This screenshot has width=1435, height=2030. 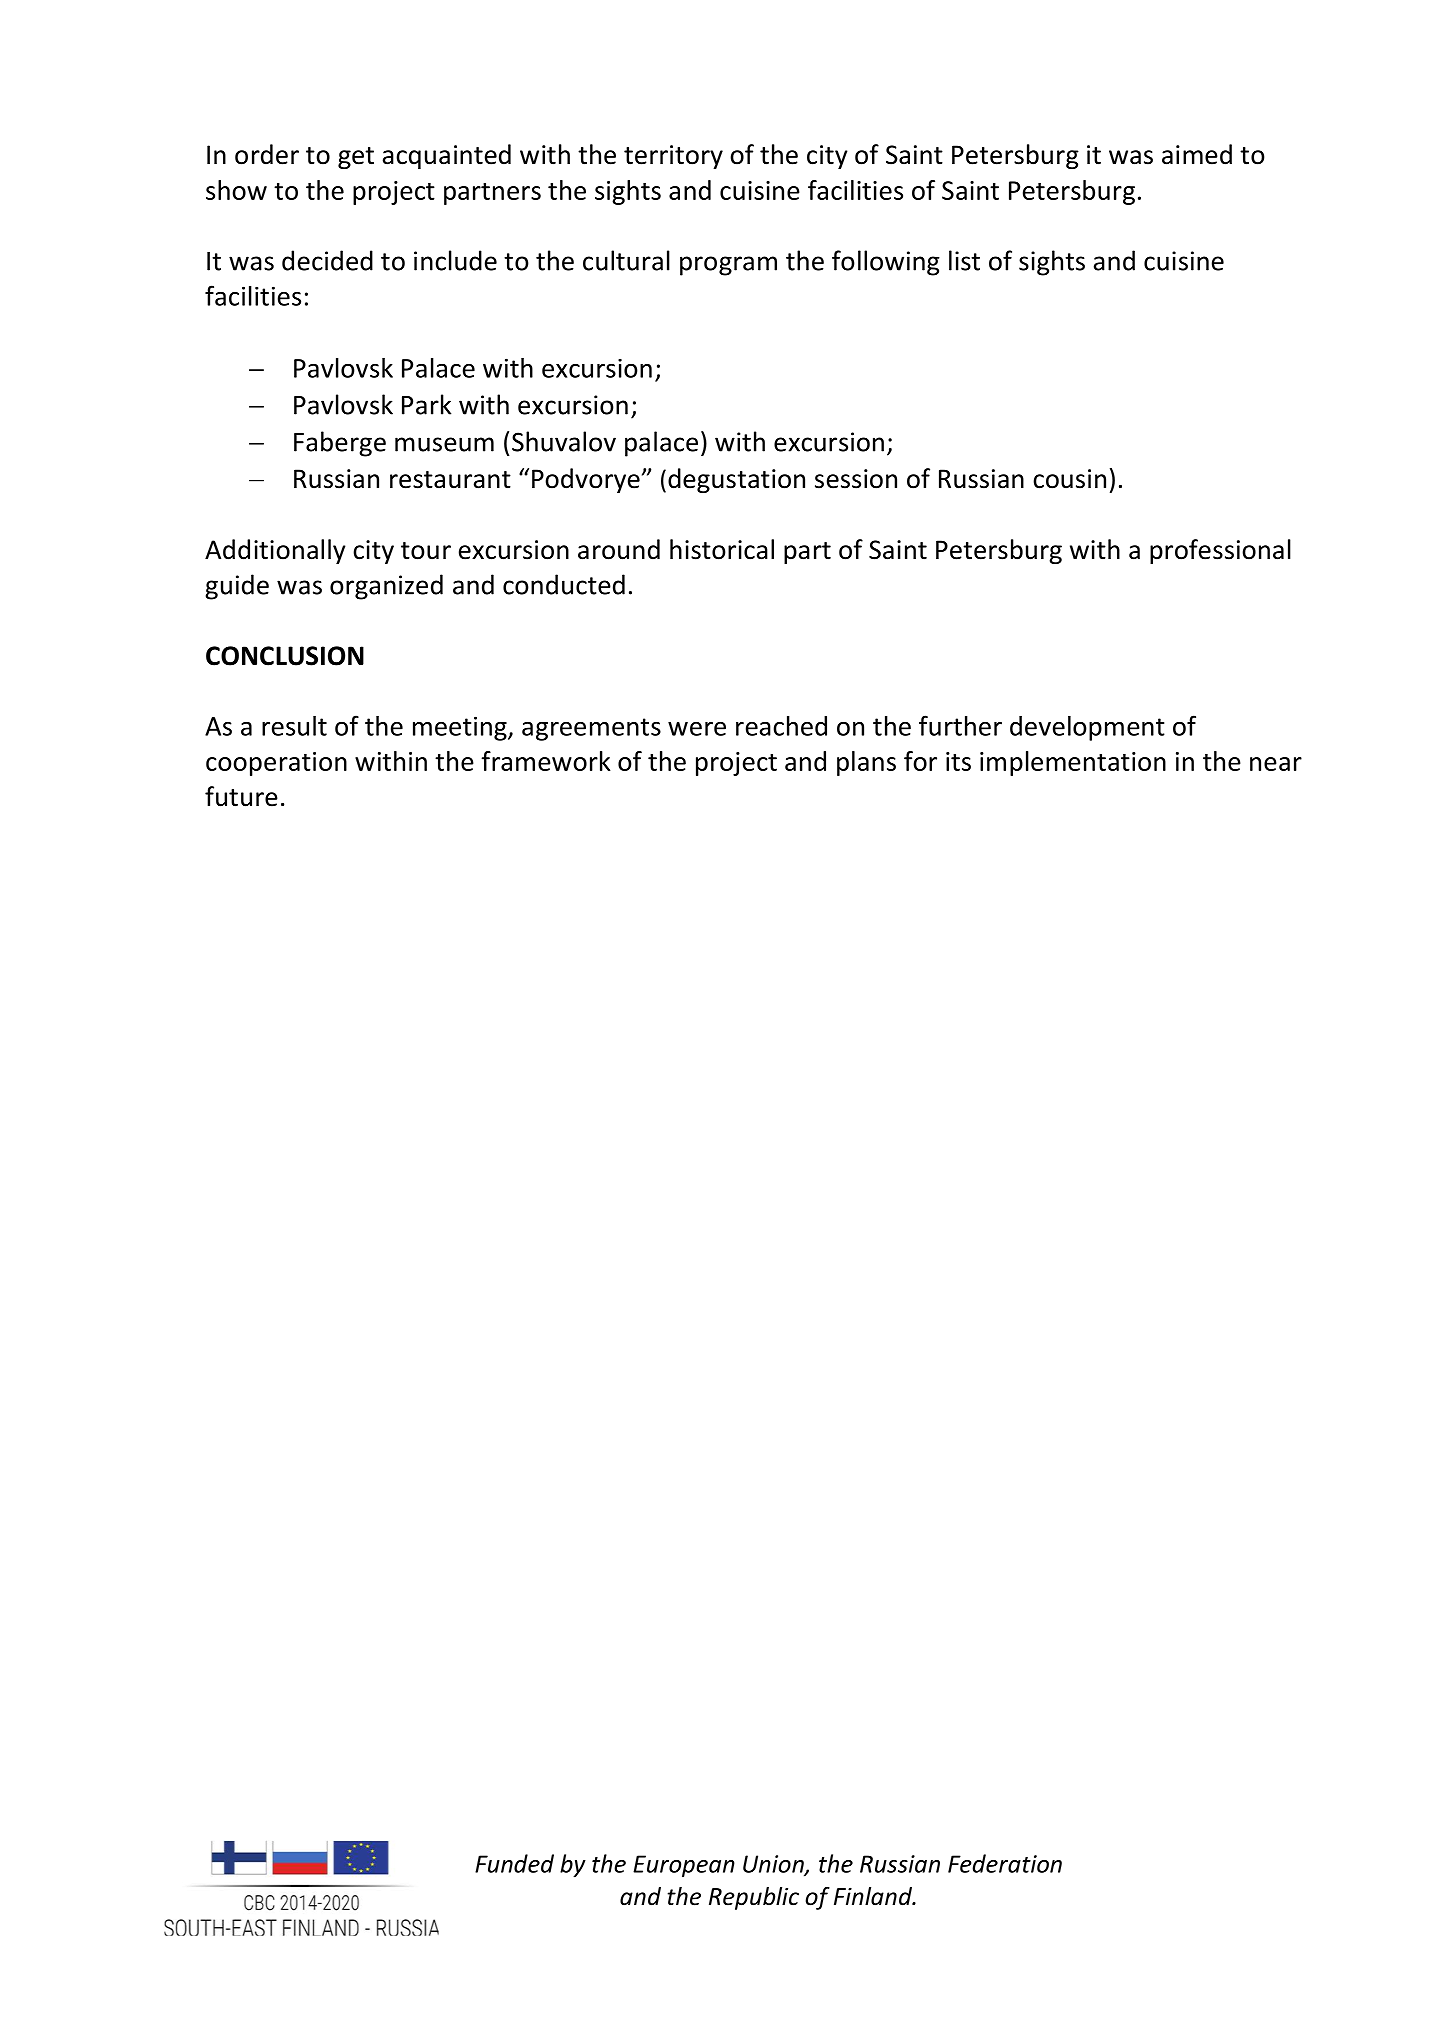 What do you see at coordinates (1073, 763) in the screenshot?
I see `implementation` at bounding box center [1073, 763].
